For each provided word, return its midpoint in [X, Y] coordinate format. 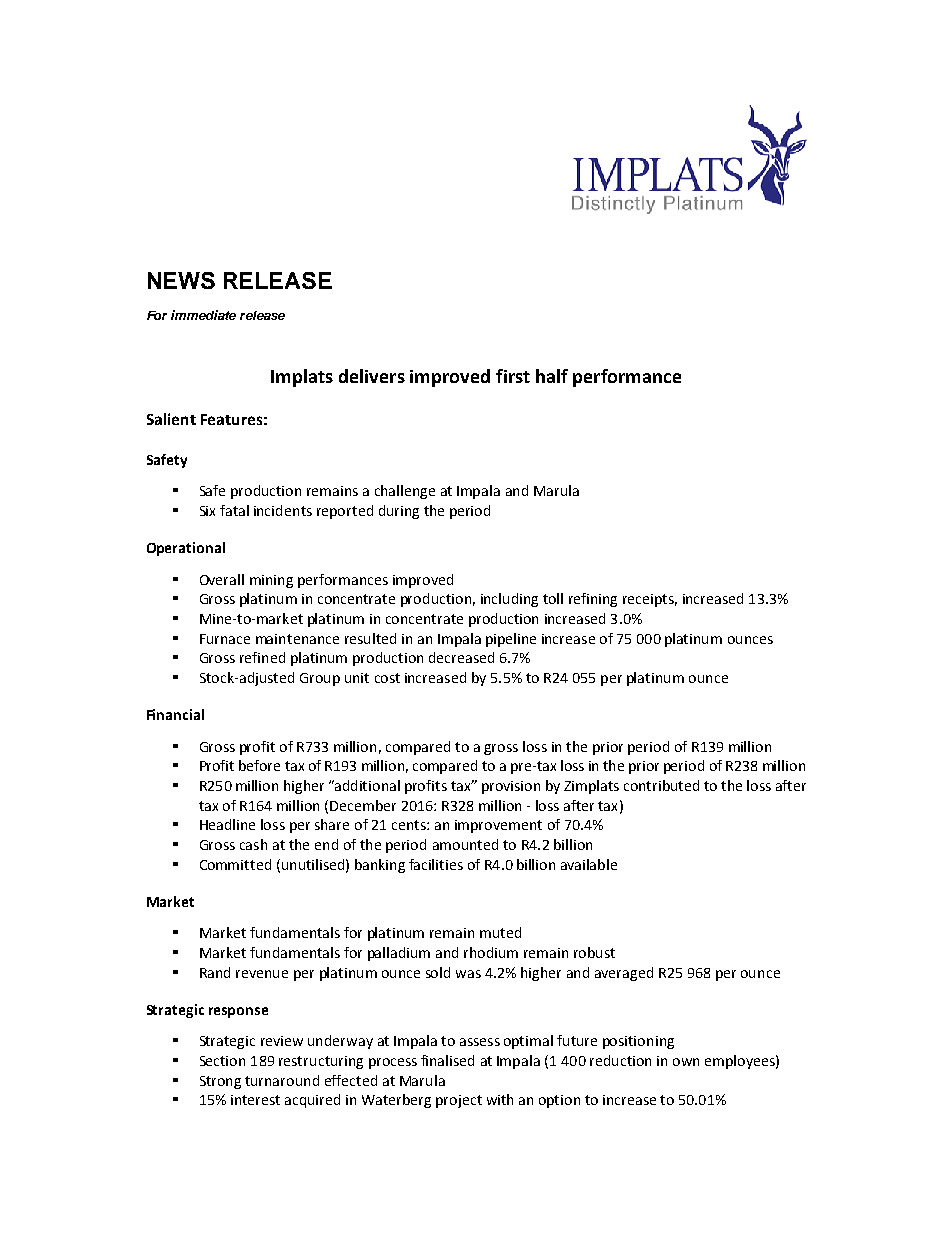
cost [387, 678]
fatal [234, 510]
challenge [405, 492]
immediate [203, 315]
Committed [235, 864]
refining [593, 600]
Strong [220, 1082]
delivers [372, 376]
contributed [661, 785]
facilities [436, 864]
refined [262, 657]
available [589, 864]
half [552, 376]
